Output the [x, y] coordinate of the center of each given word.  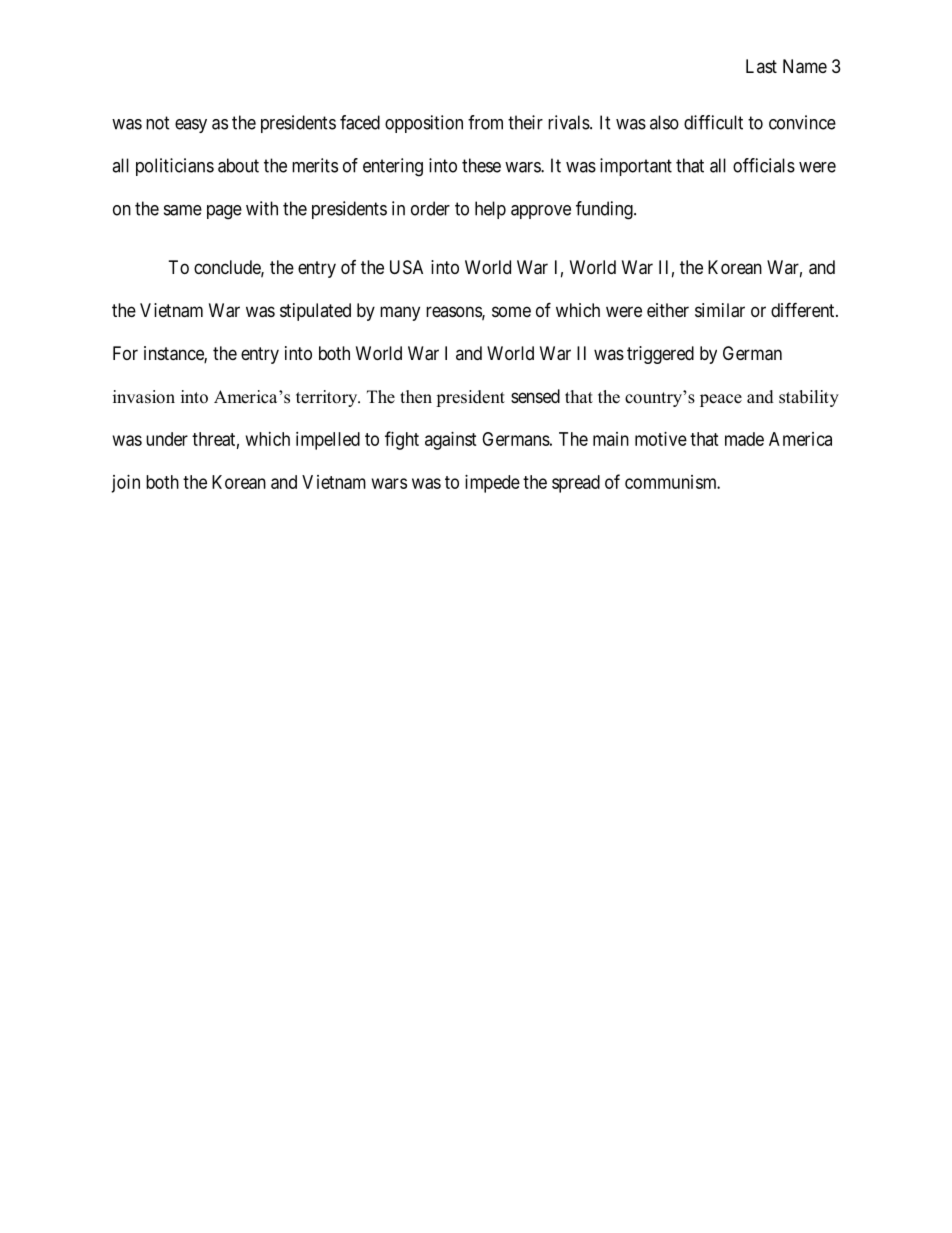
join [125, 484]
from [485, 122]
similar [720, 310]
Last [761, 66]
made [744, 439]
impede [492, 484]
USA [406, 267]
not [158, 123]
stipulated [315, 312]
